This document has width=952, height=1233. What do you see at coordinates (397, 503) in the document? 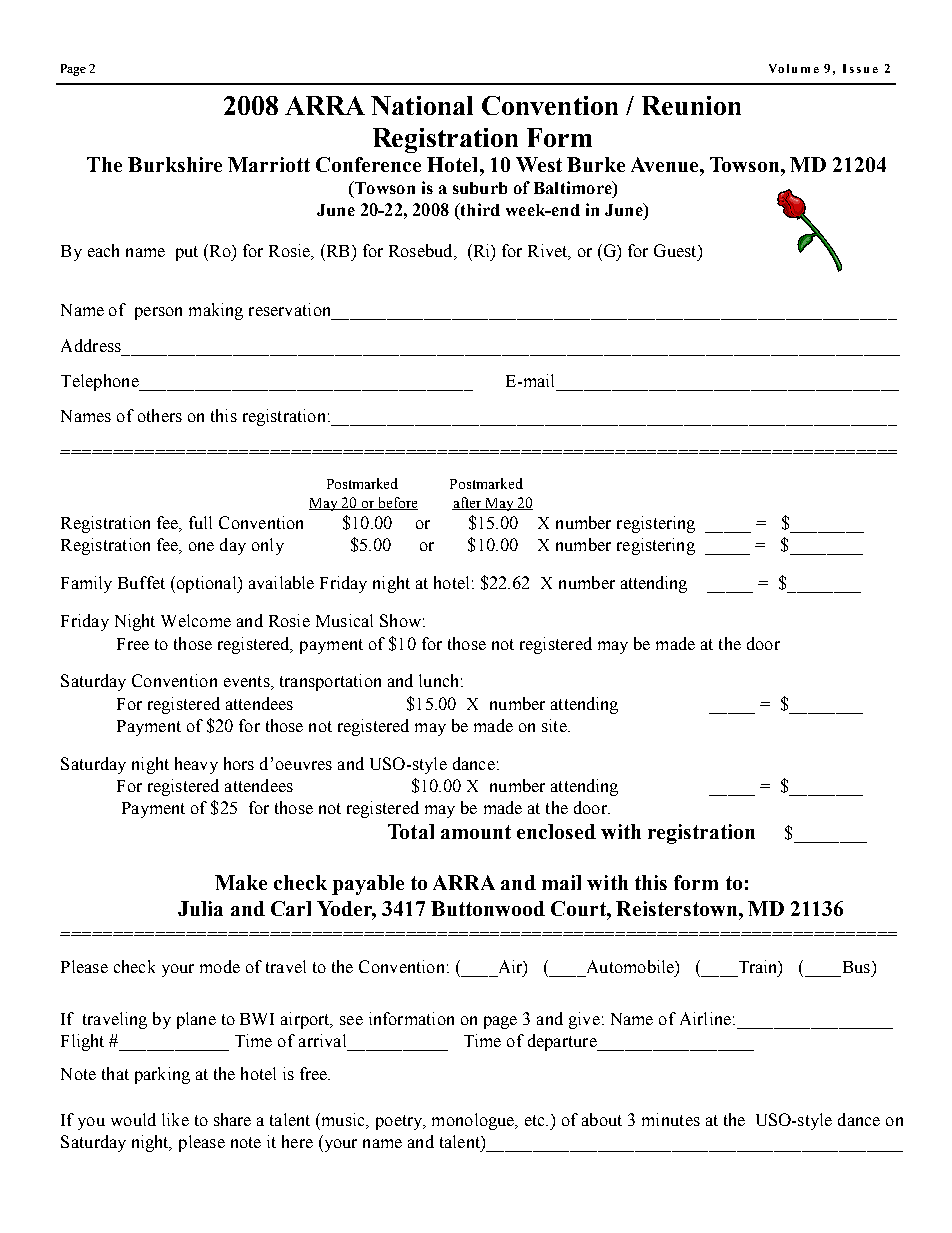
I see `before` at bounding box center [397, 503].
